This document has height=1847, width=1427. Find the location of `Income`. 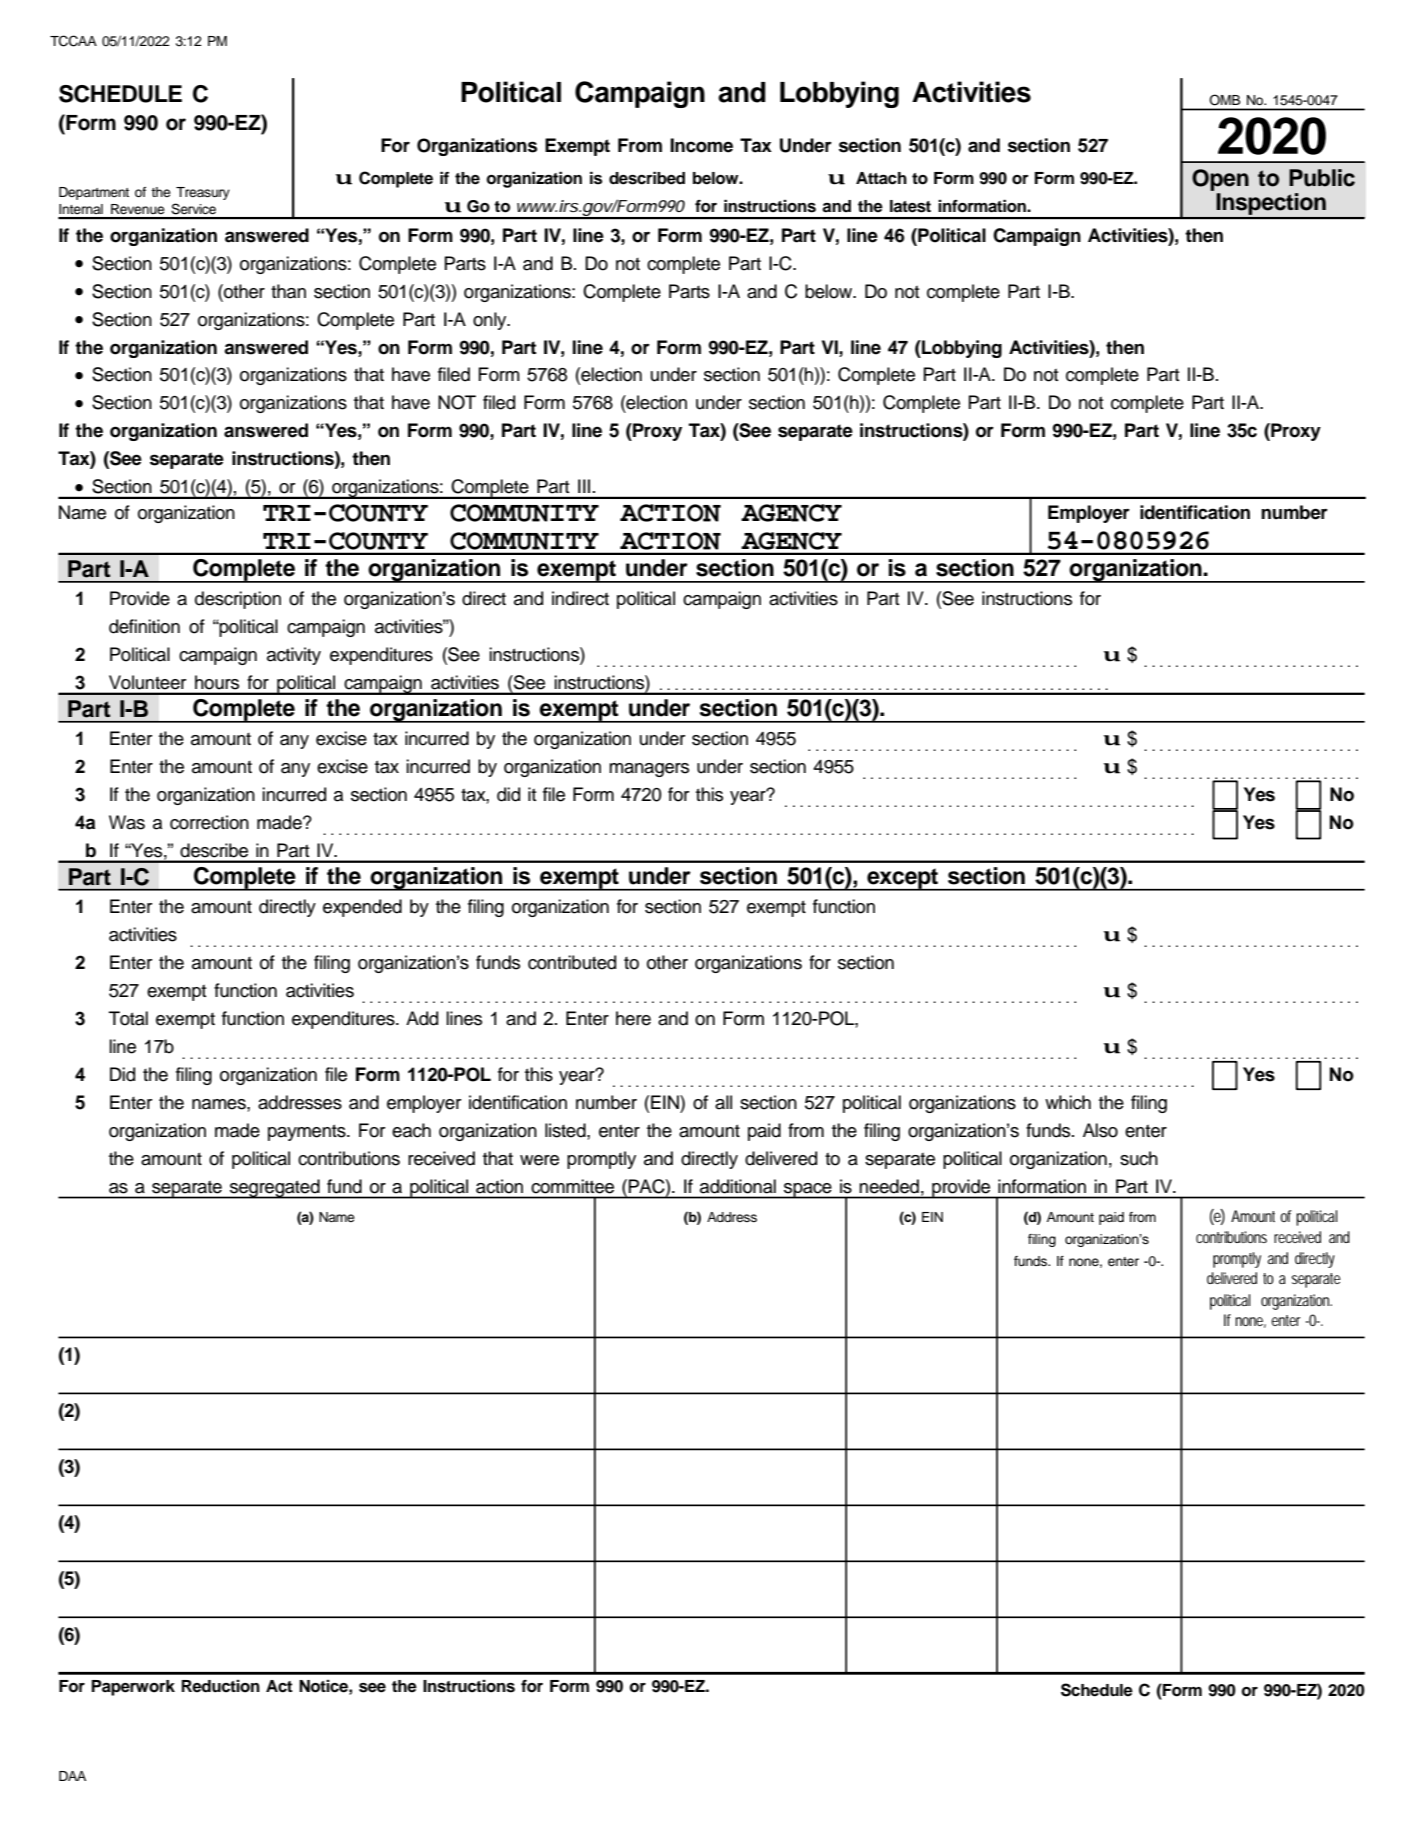

Income is located at coordinates (701, 145).
